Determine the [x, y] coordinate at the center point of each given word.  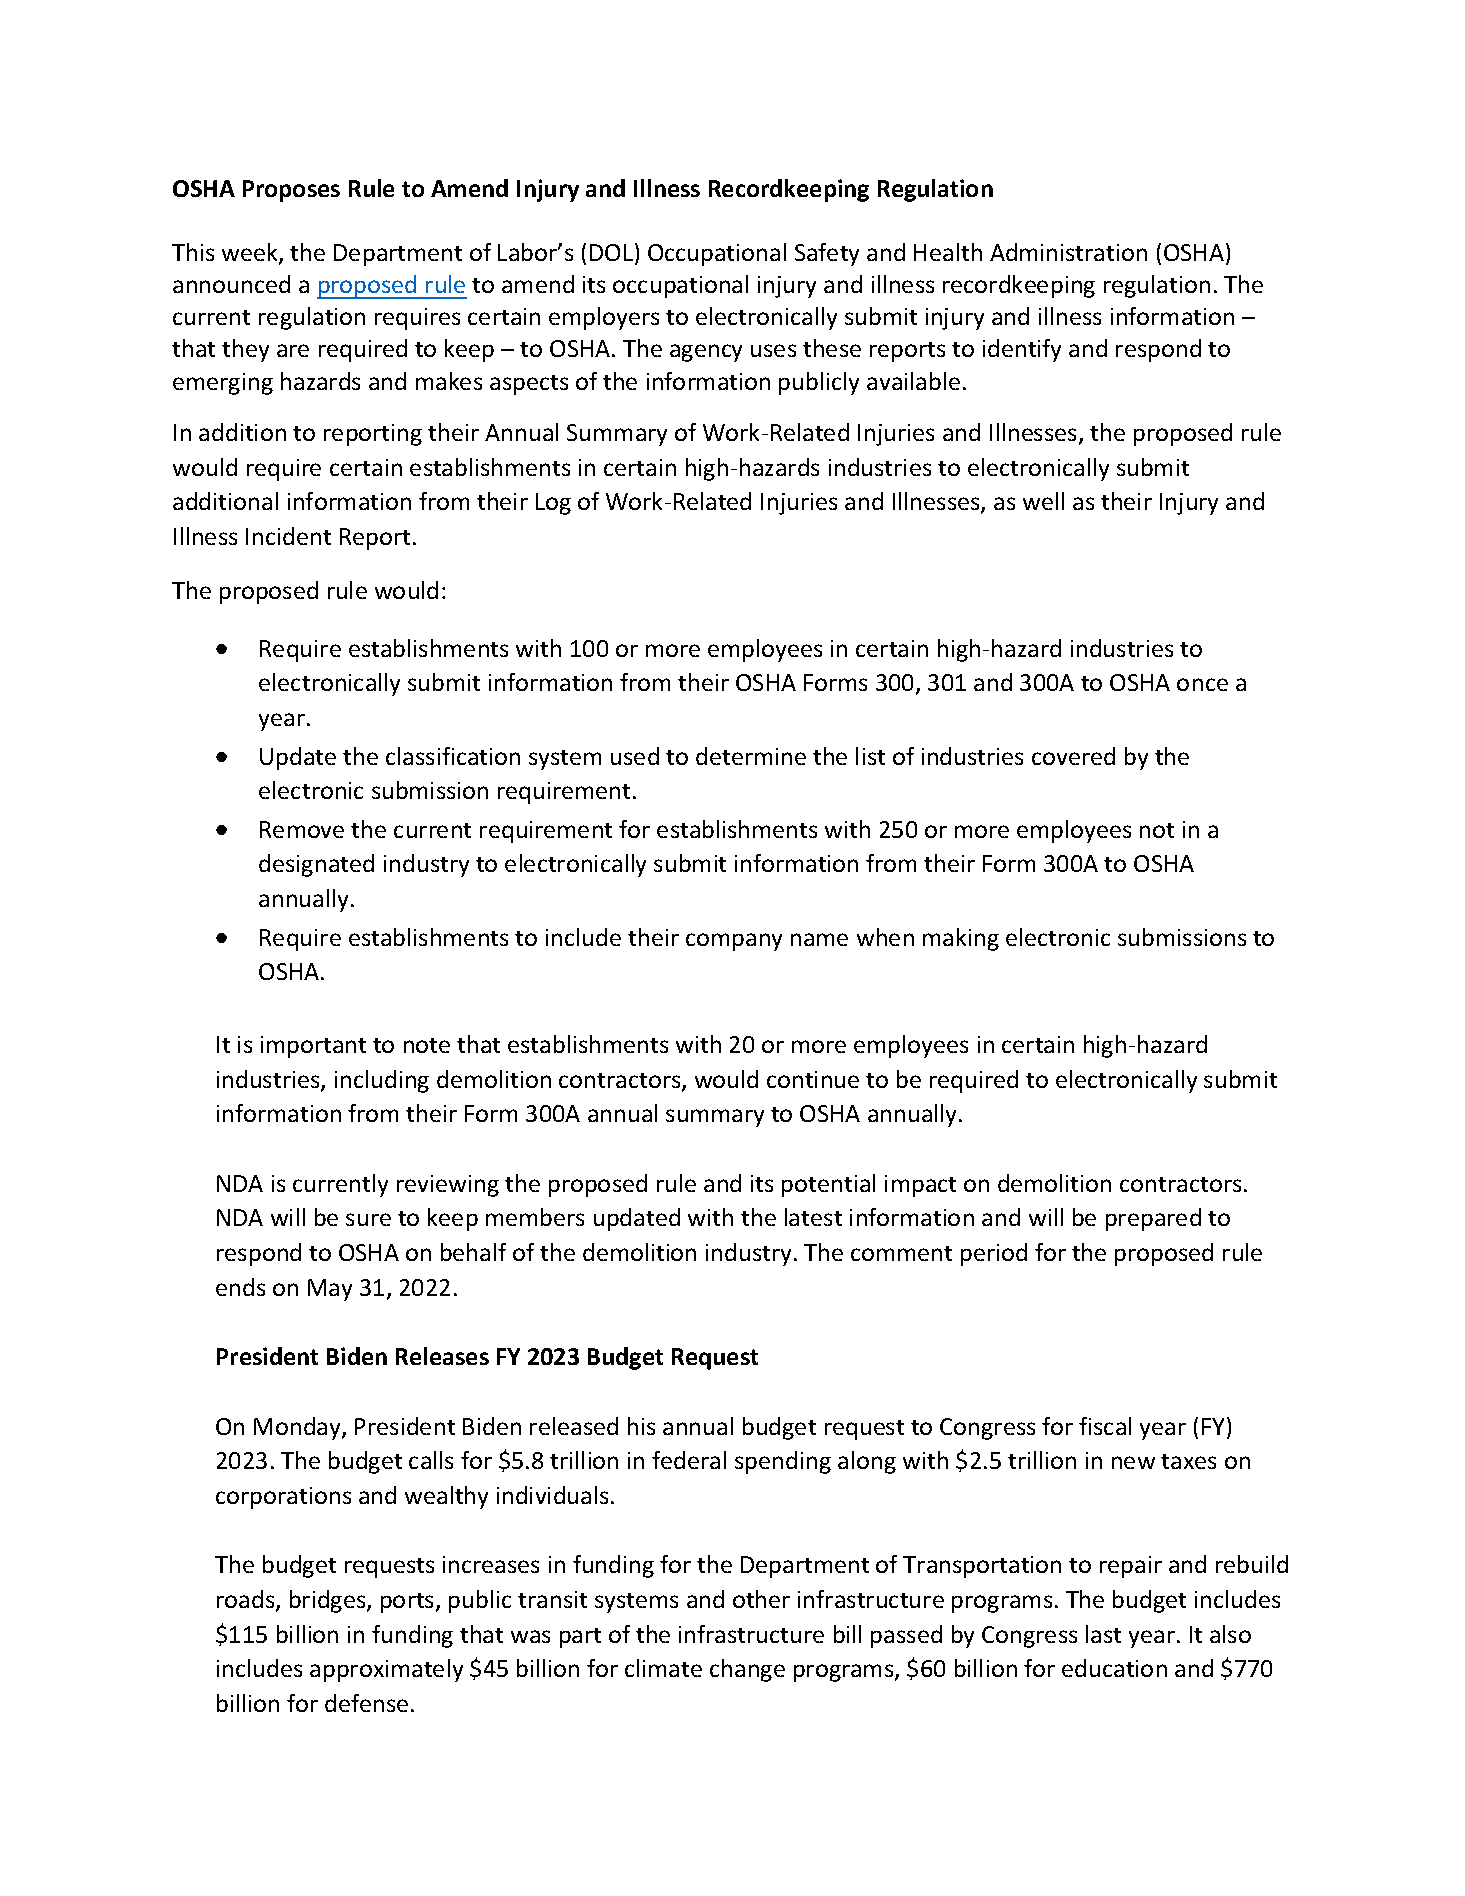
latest [813, 1217]
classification [453, 756]
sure [368, 1219]
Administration [1068, 252]
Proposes [291, 191]
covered [1073, 756]
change [747, 1670]
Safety [827, 254]
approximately [386, 1670]
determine [751, 756]
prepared [1153, 1219]
